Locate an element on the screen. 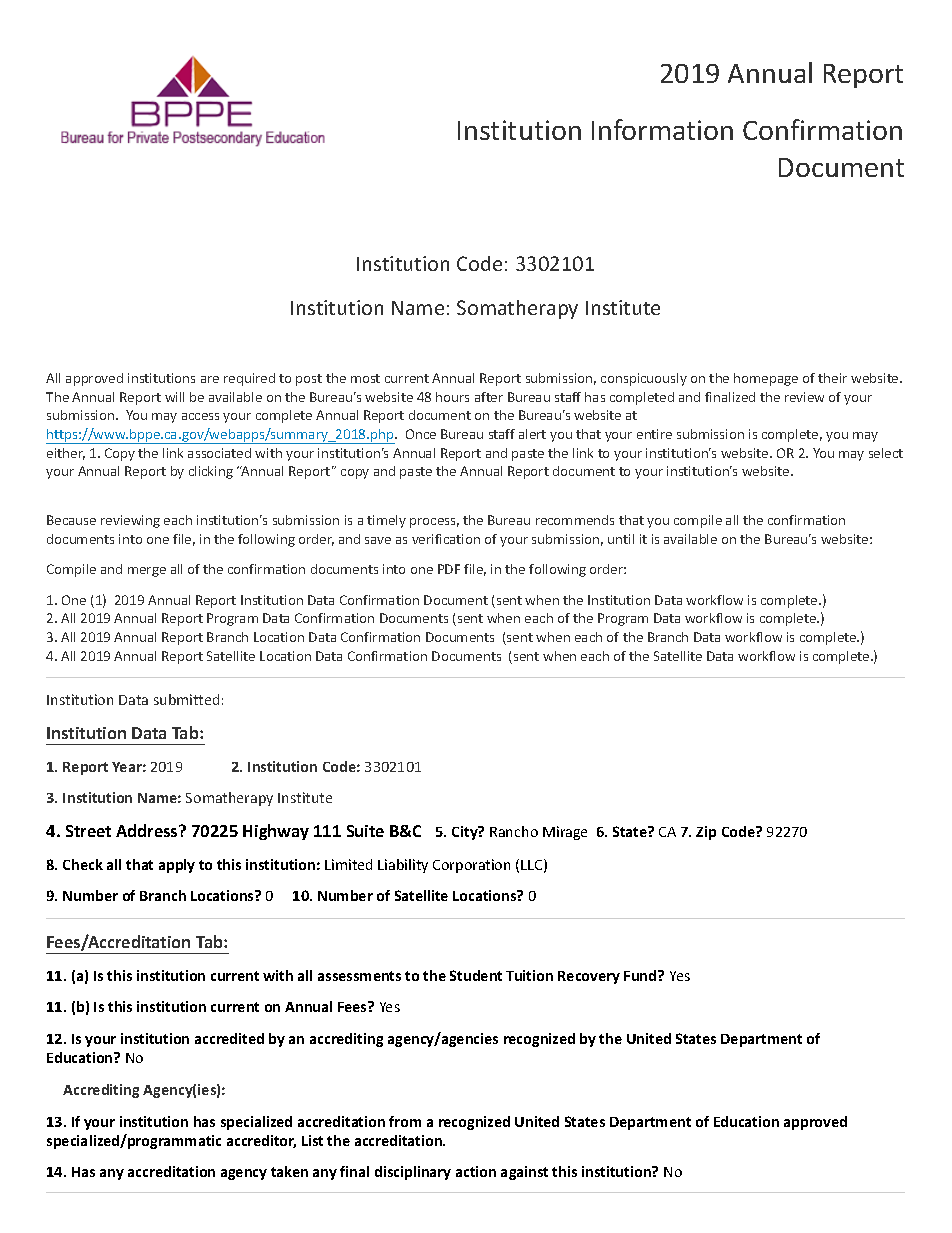 This screenshot has height=1233, width=952. are is located at coordinates (210, 379).
